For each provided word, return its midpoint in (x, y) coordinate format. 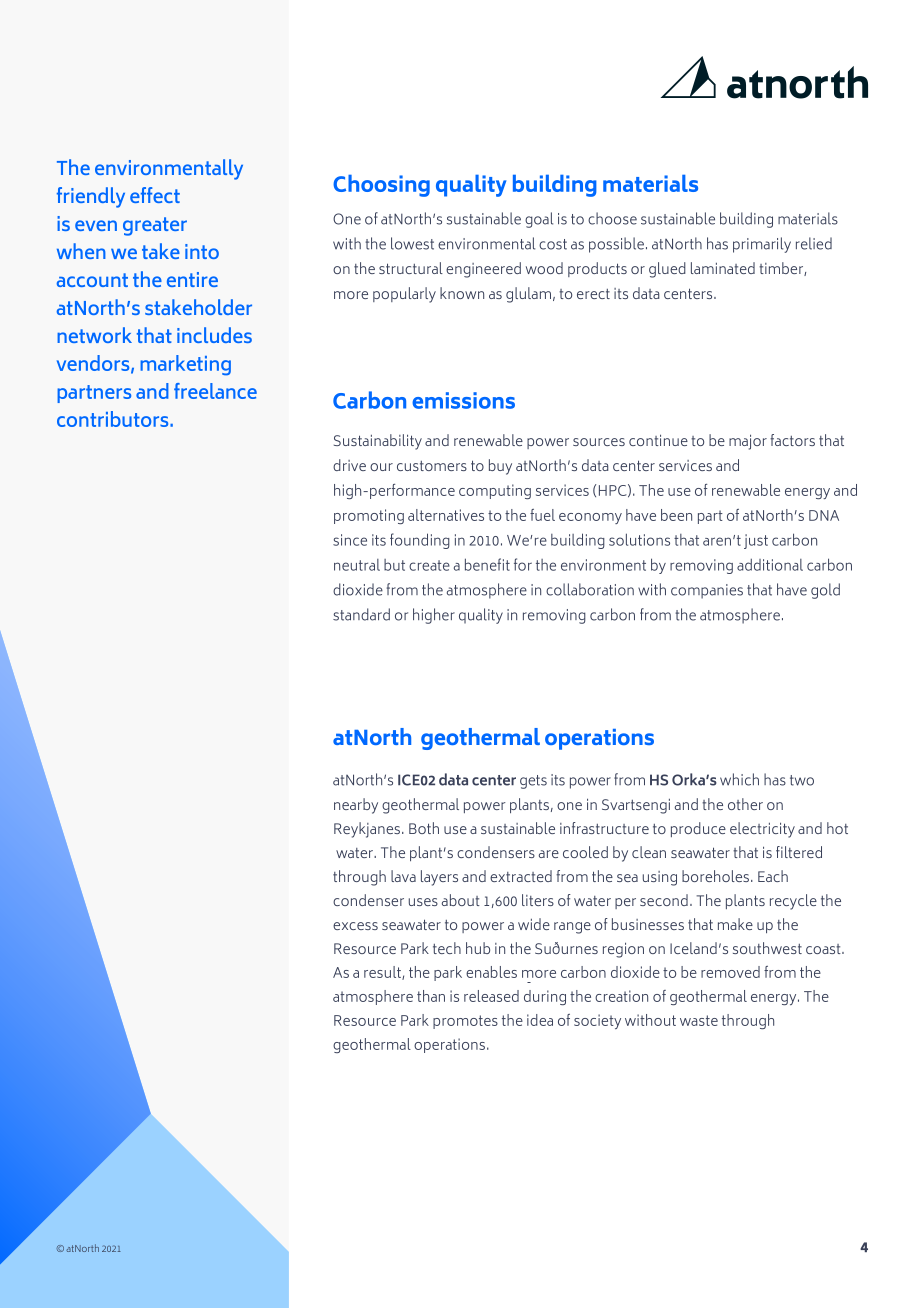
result (383, 973)
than (431, 996)
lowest (412, 243)
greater (155, 226)
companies (707, 591)
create (429, 565)
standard (361, 614)
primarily (762, 245)
